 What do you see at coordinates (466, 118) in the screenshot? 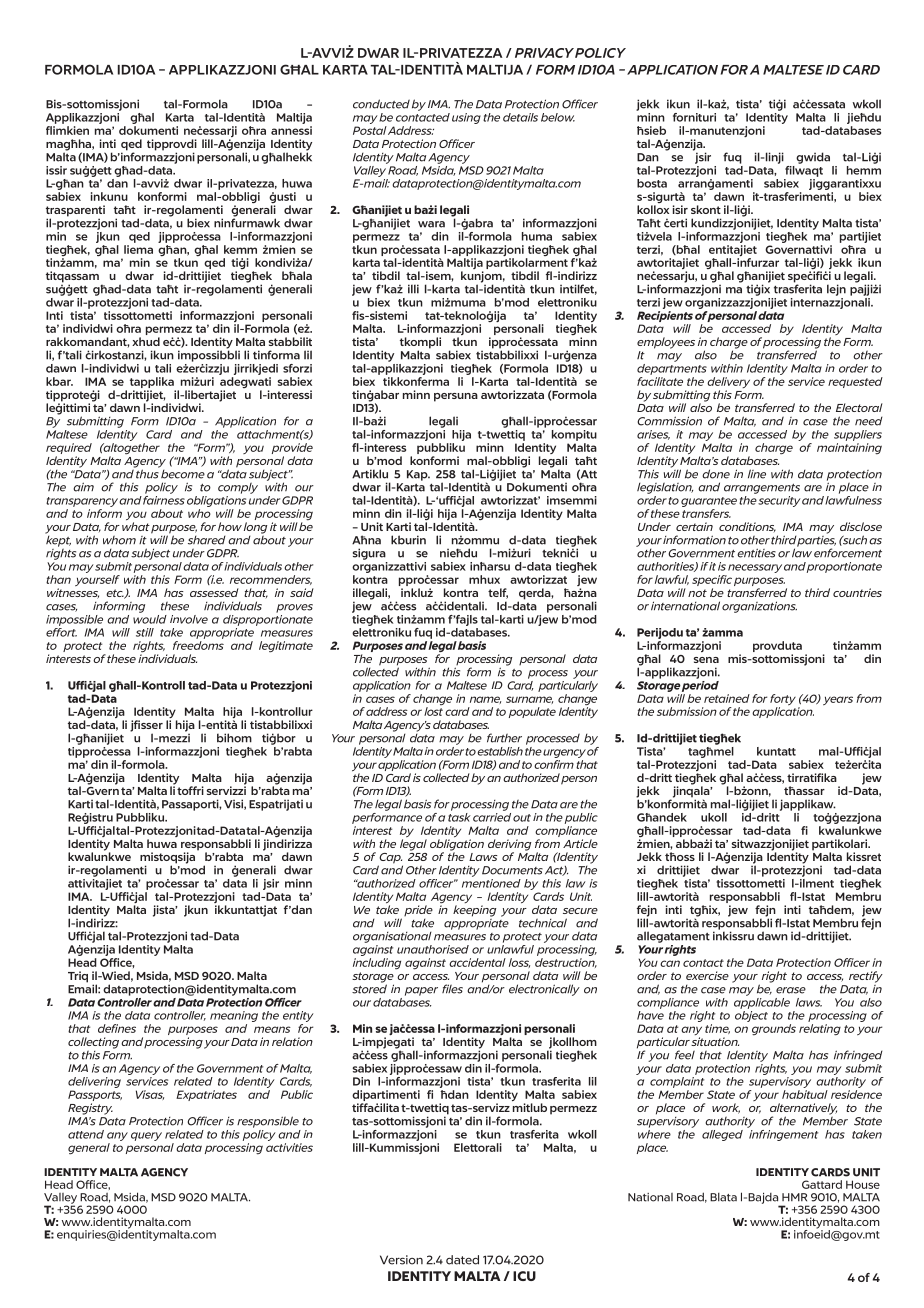
I see `using` at bounding box center [466, 118].
